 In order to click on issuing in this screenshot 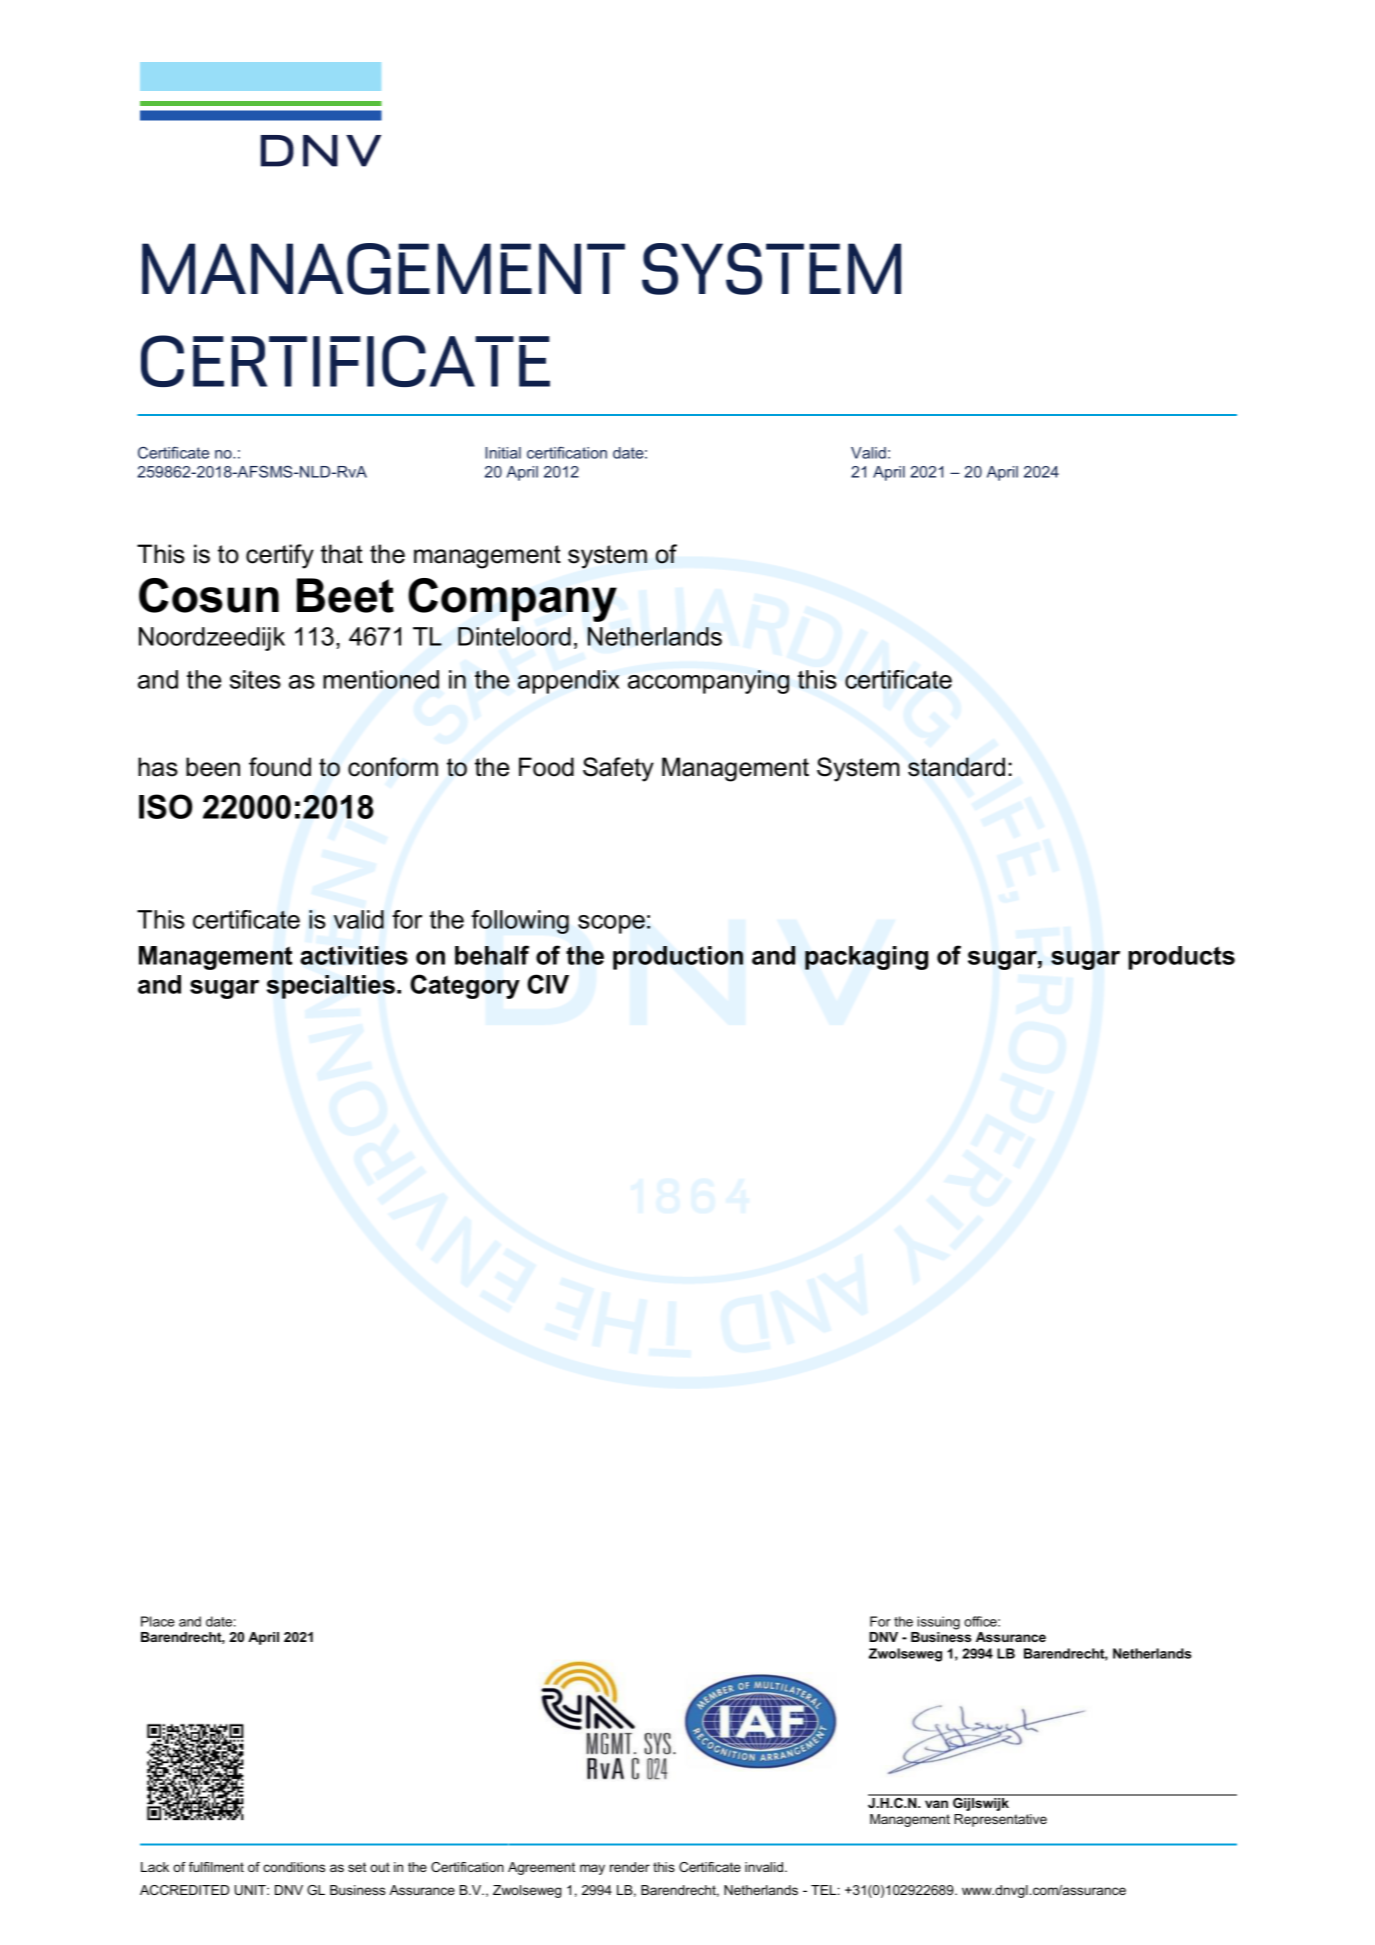, I will do `click(938, 1623)`.
